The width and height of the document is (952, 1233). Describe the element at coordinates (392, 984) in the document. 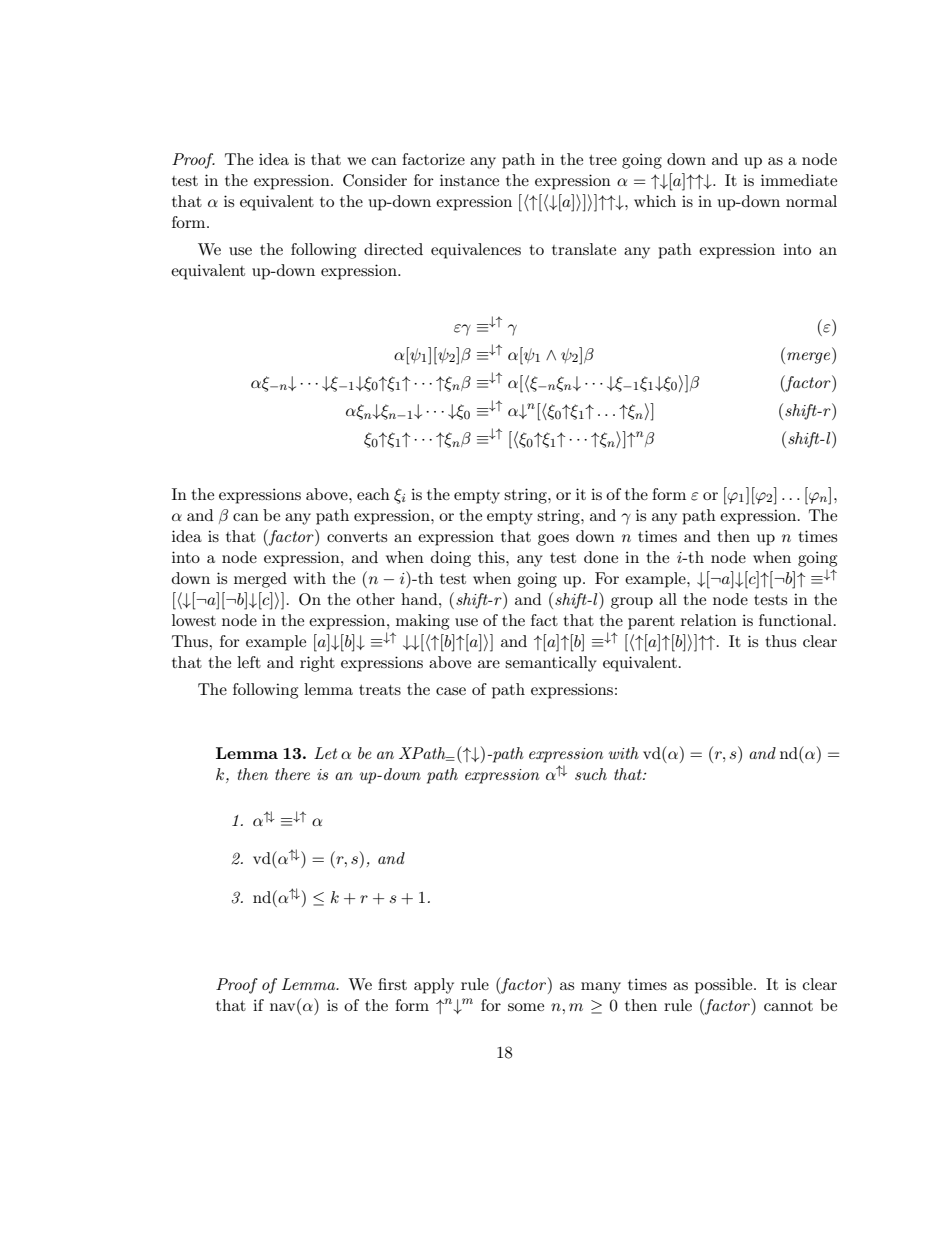

I see `first` at that location.
